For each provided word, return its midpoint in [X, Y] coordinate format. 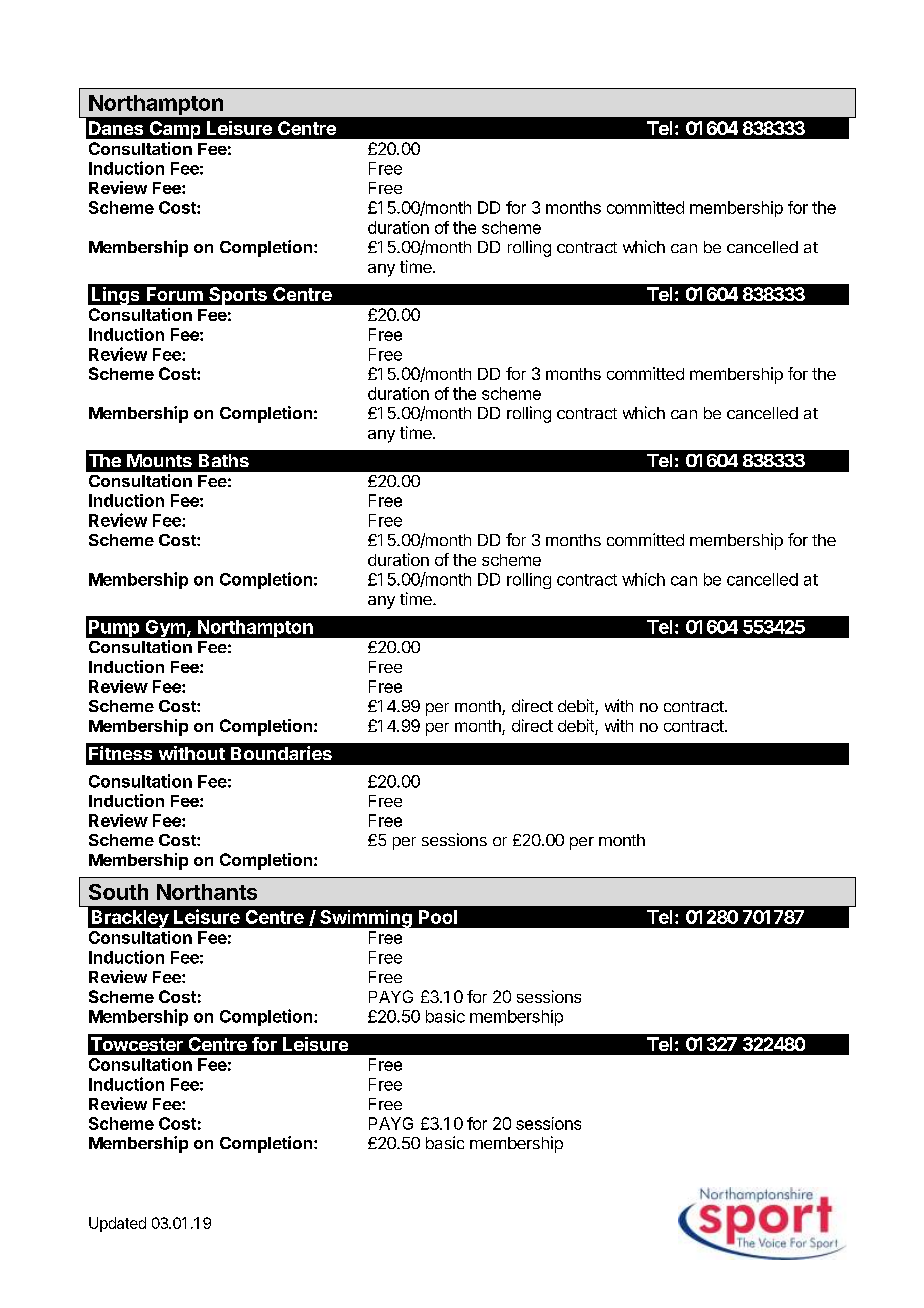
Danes [116, 128]
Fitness [120, 753]
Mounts [159, 460]
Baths [224, 460]
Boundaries [281, 753]
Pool [438, 917]
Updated [117, 1224]
